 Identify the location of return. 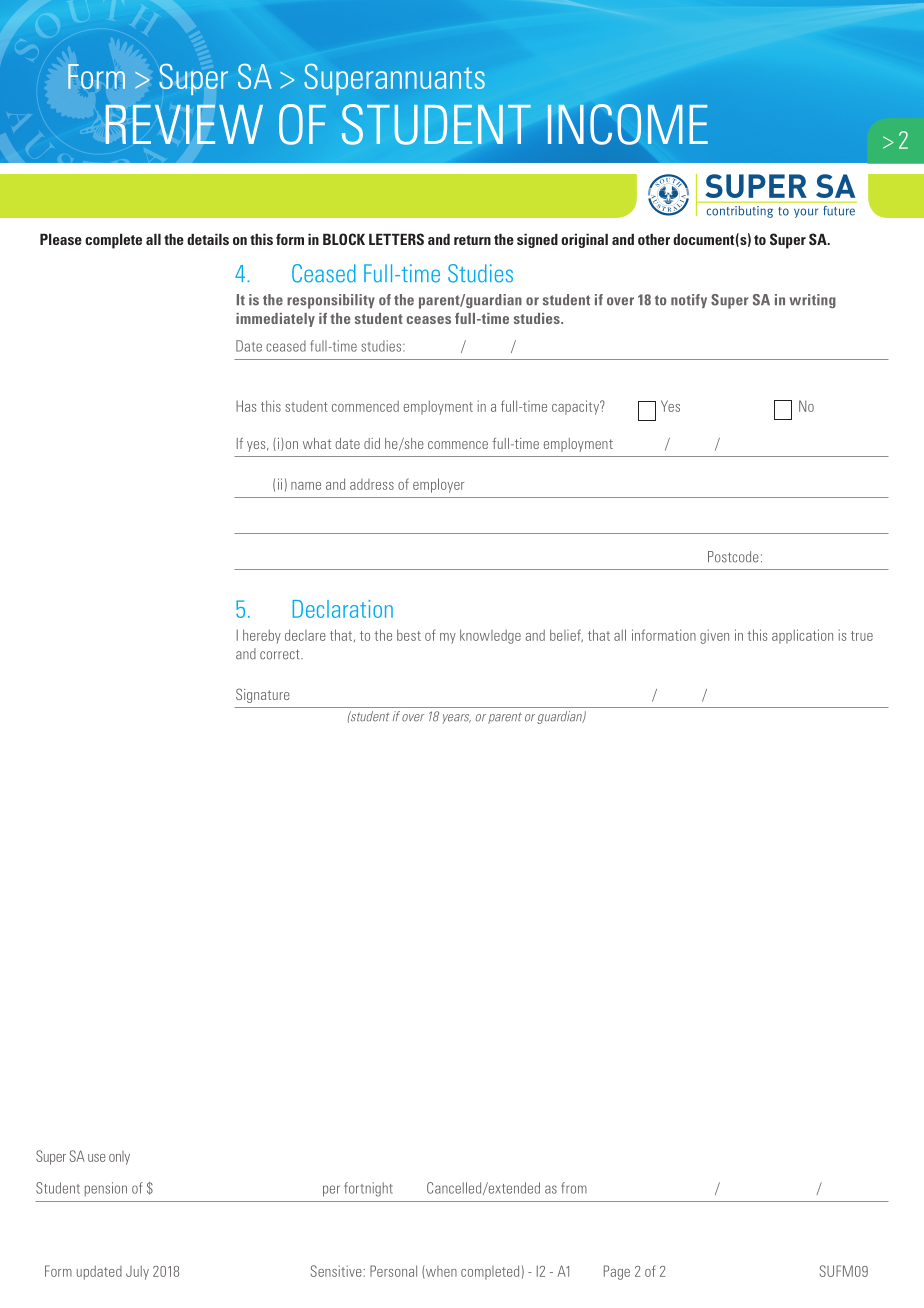
(472, 240).
